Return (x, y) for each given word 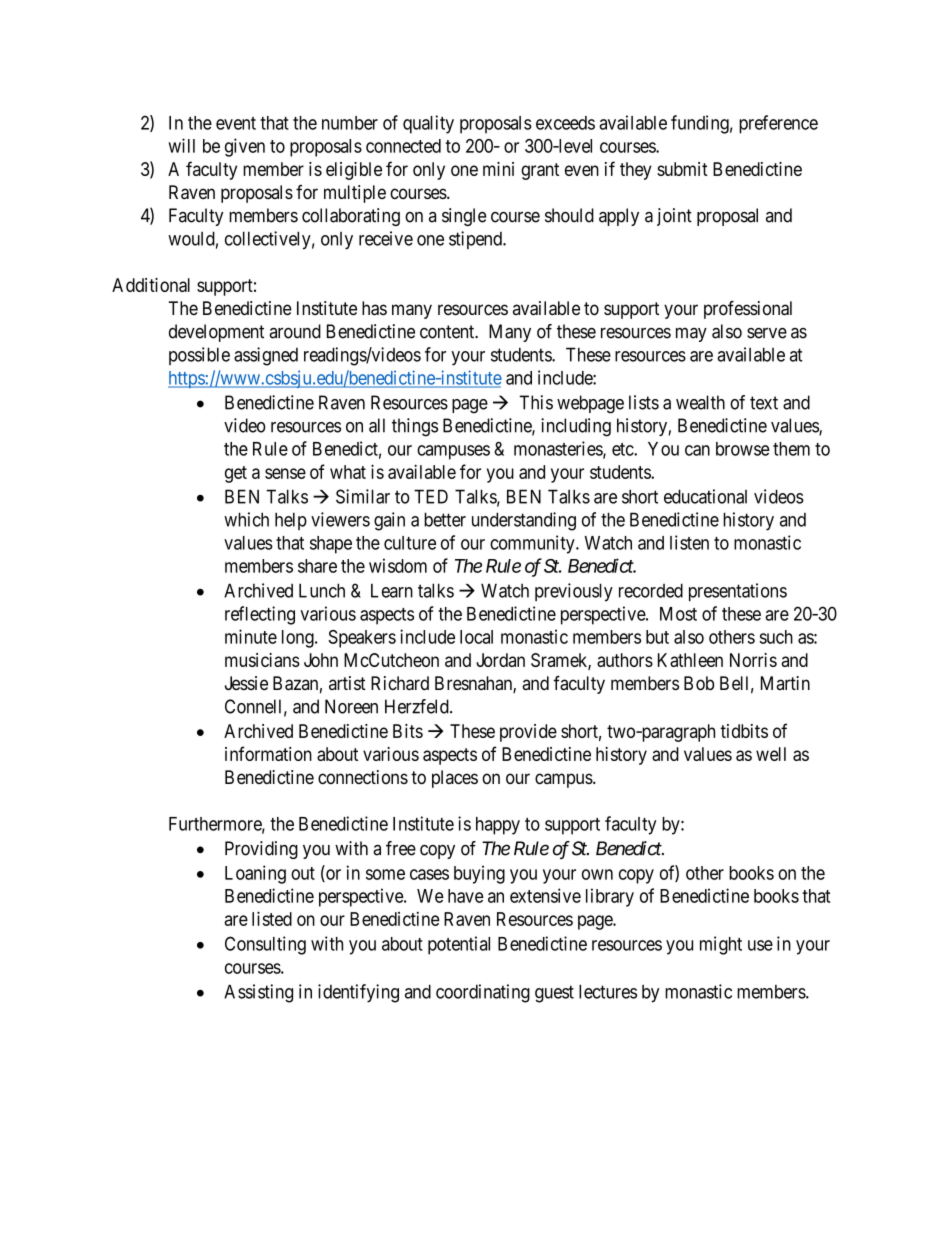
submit (682, 169)
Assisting (258, 993)
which (246, 519)
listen (689, 542)
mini (498, 169)
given (245, 147)
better (445, 519)
